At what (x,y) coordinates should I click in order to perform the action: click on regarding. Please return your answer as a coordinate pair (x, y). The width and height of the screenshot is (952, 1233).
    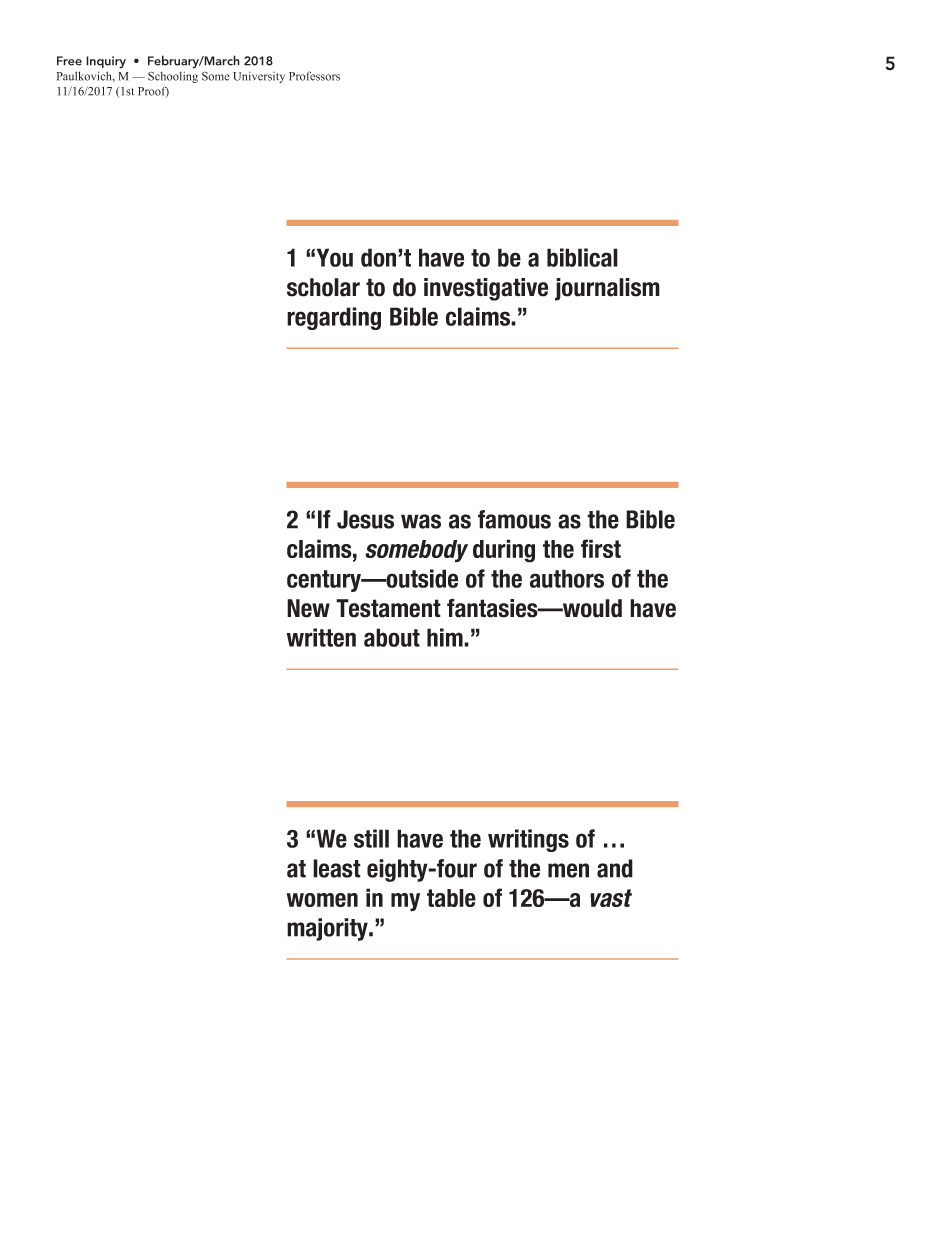
    Looking at the image, I should click on (334, 318).
